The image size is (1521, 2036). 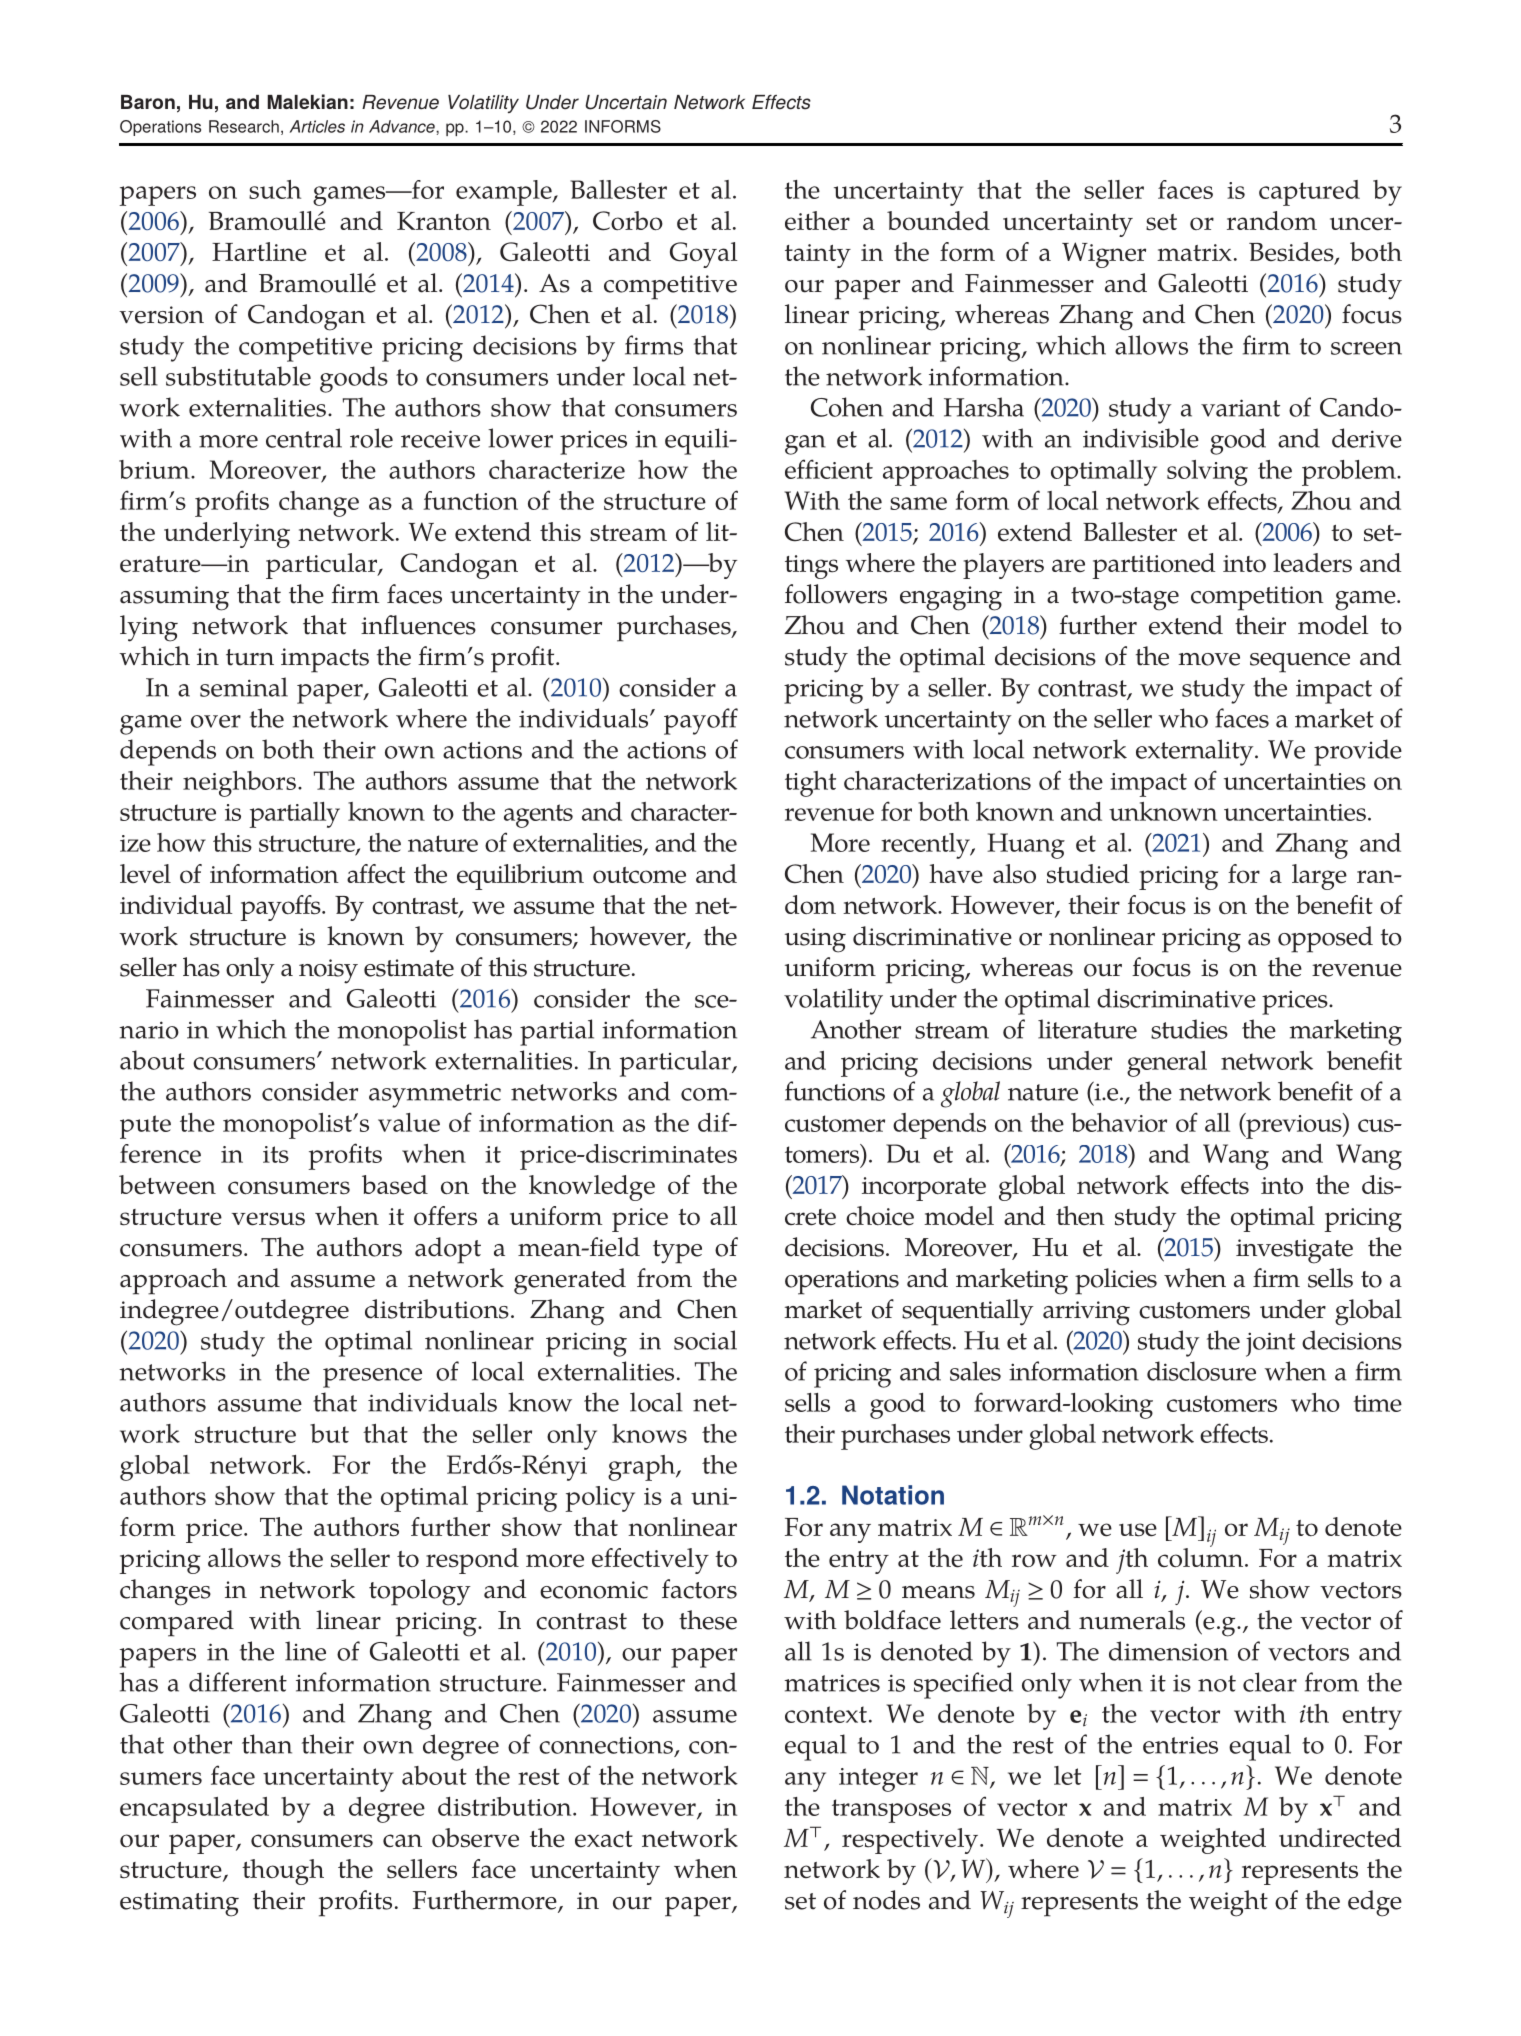 What do you see at coordinates (328, 971) in the page?
I see `noisy` at bounding box center [328, 971].
